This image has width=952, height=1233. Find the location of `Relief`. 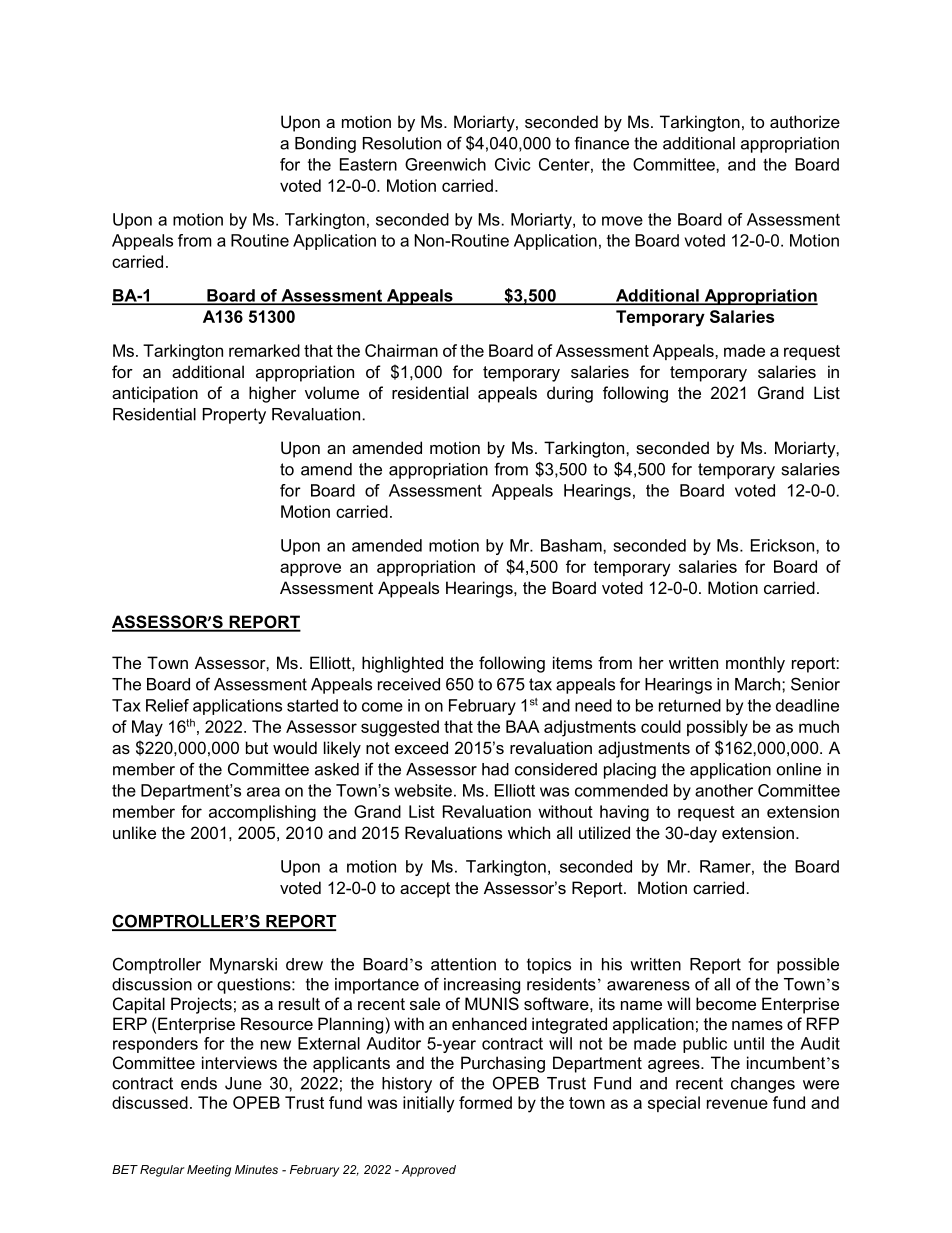

Relief is located at coordinates (167, 705).
